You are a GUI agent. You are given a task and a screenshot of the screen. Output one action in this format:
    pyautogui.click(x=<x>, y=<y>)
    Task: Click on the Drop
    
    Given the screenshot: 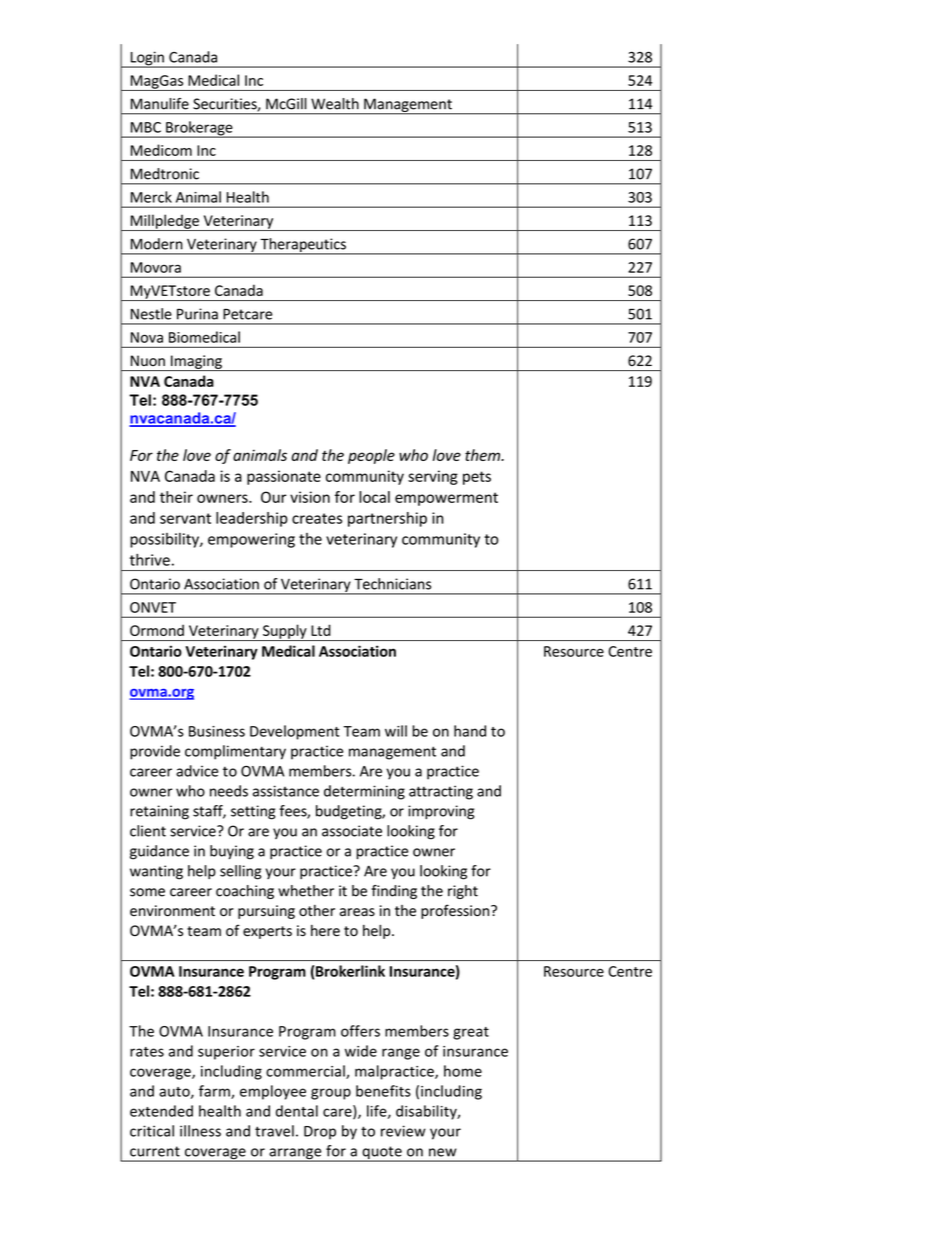 What is the action you would take?
    pyautogui.click(x=320, y=1133)
